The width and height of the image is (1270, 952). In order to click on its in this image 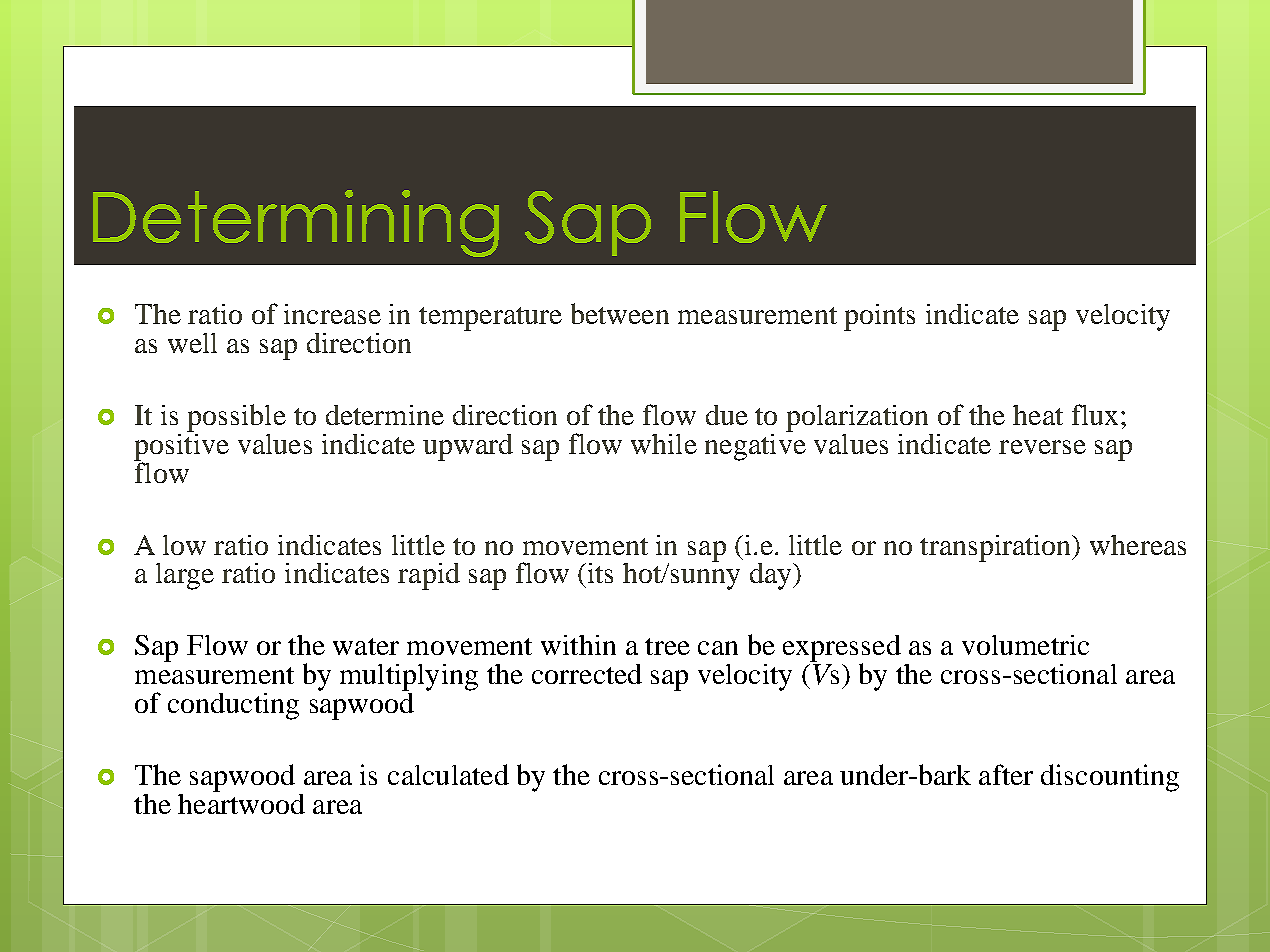, I will do `click(599, 573)`.
